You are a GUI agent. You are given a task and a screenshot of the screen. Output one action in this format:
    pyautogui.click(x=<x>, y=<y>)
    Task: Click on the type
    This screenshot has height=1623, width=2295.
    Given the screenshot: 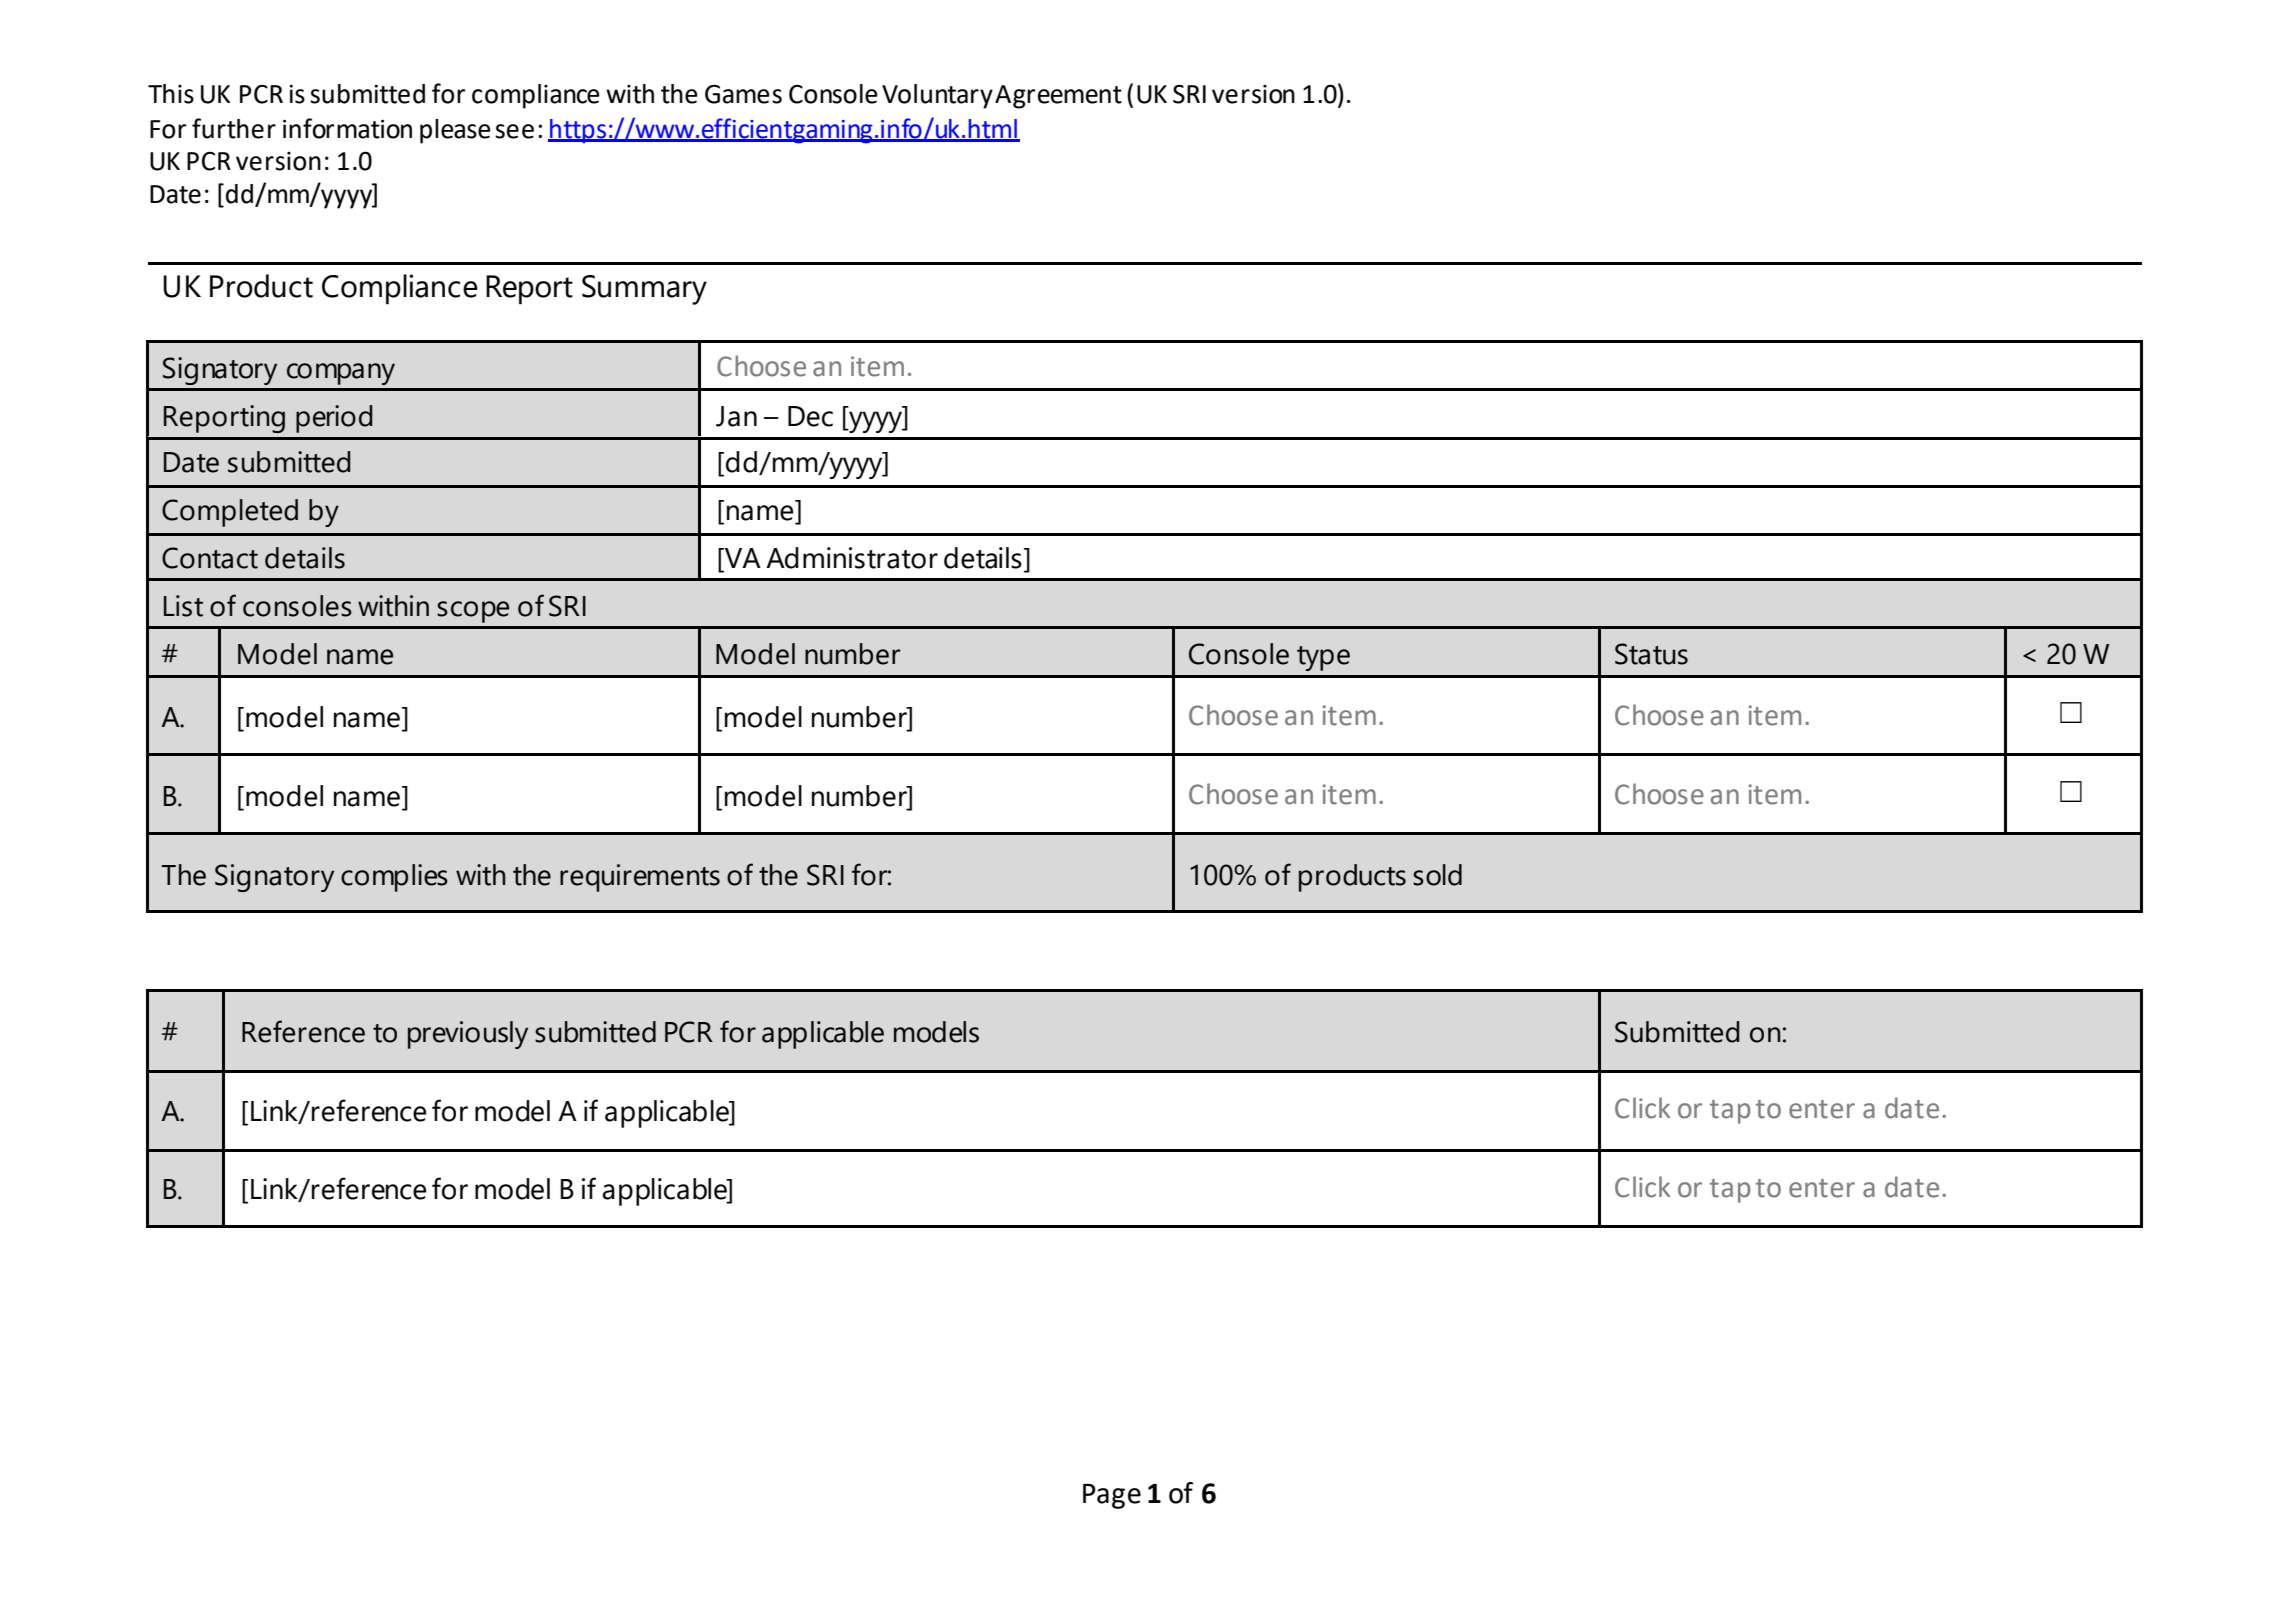 What is the action you would take?
    pyautogui.click(x=1323, y=658)
